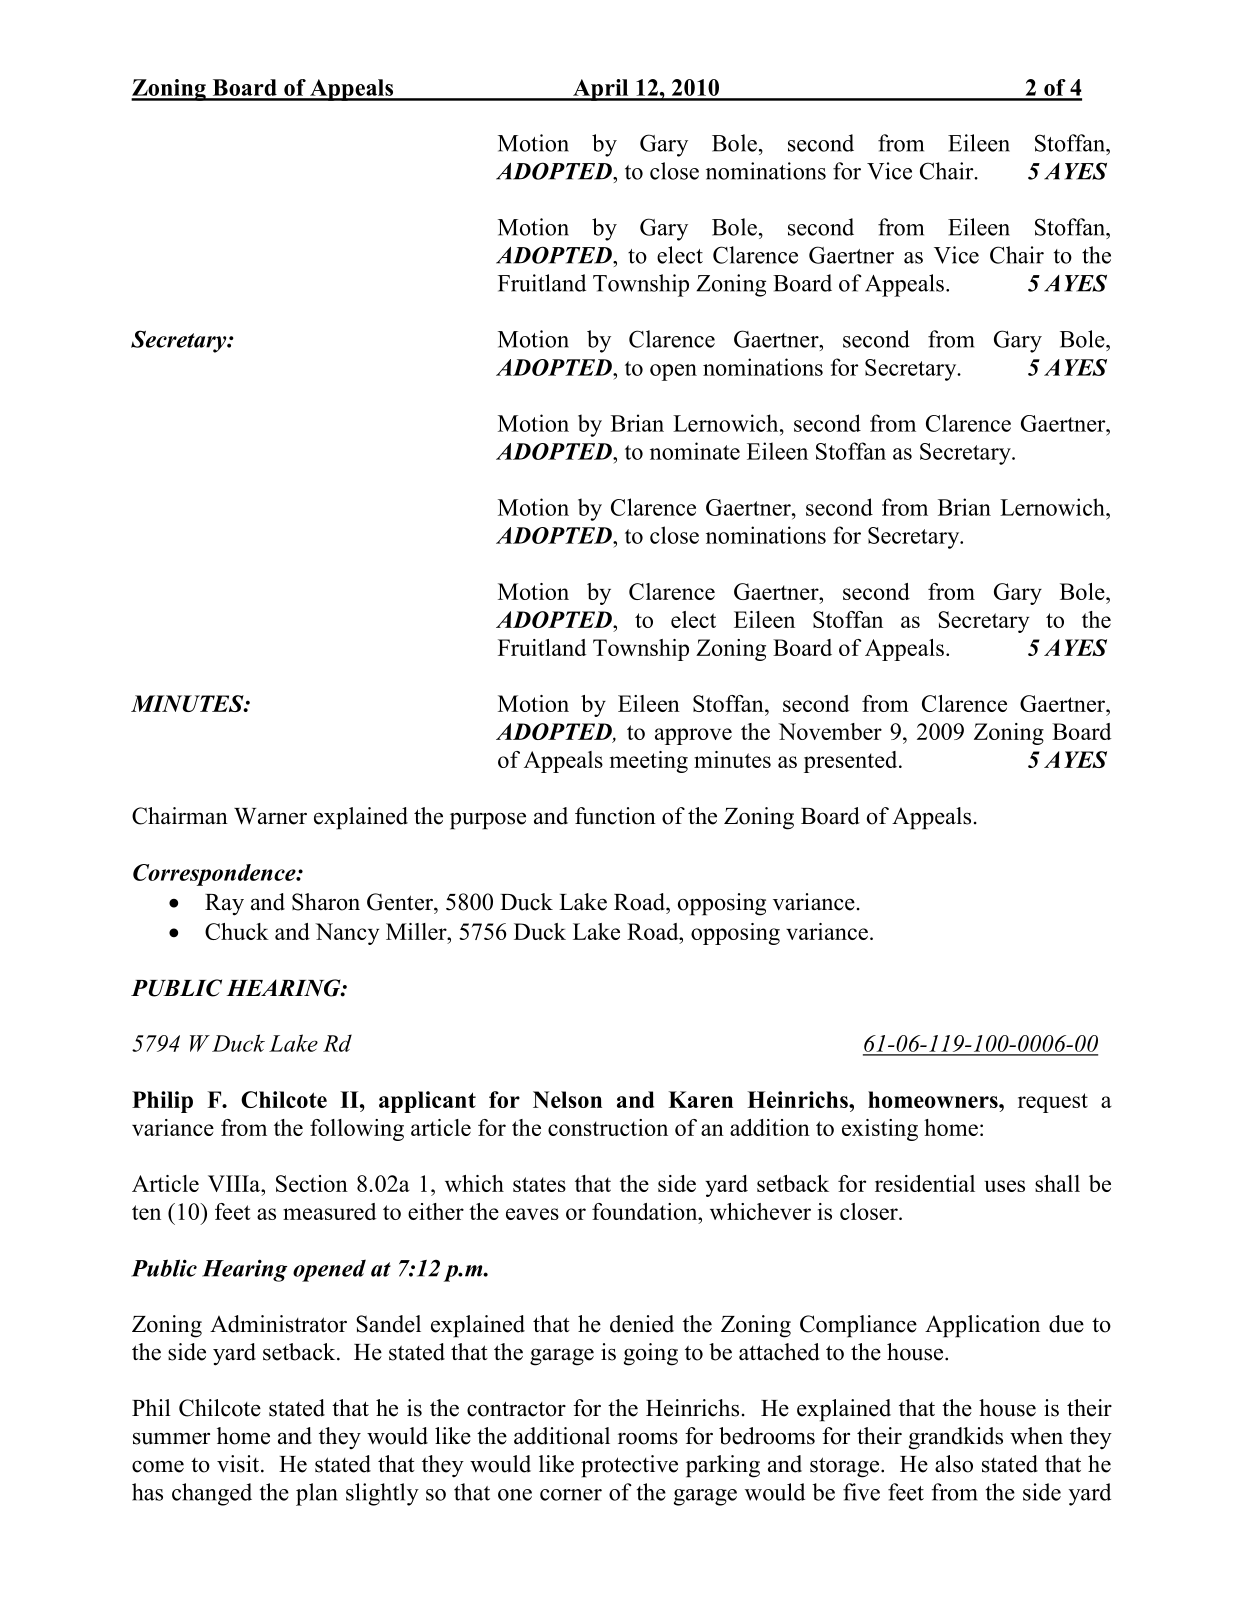 This screenshot has height=1609, width=1243. I want to click on nominate, so click(695, 451).
